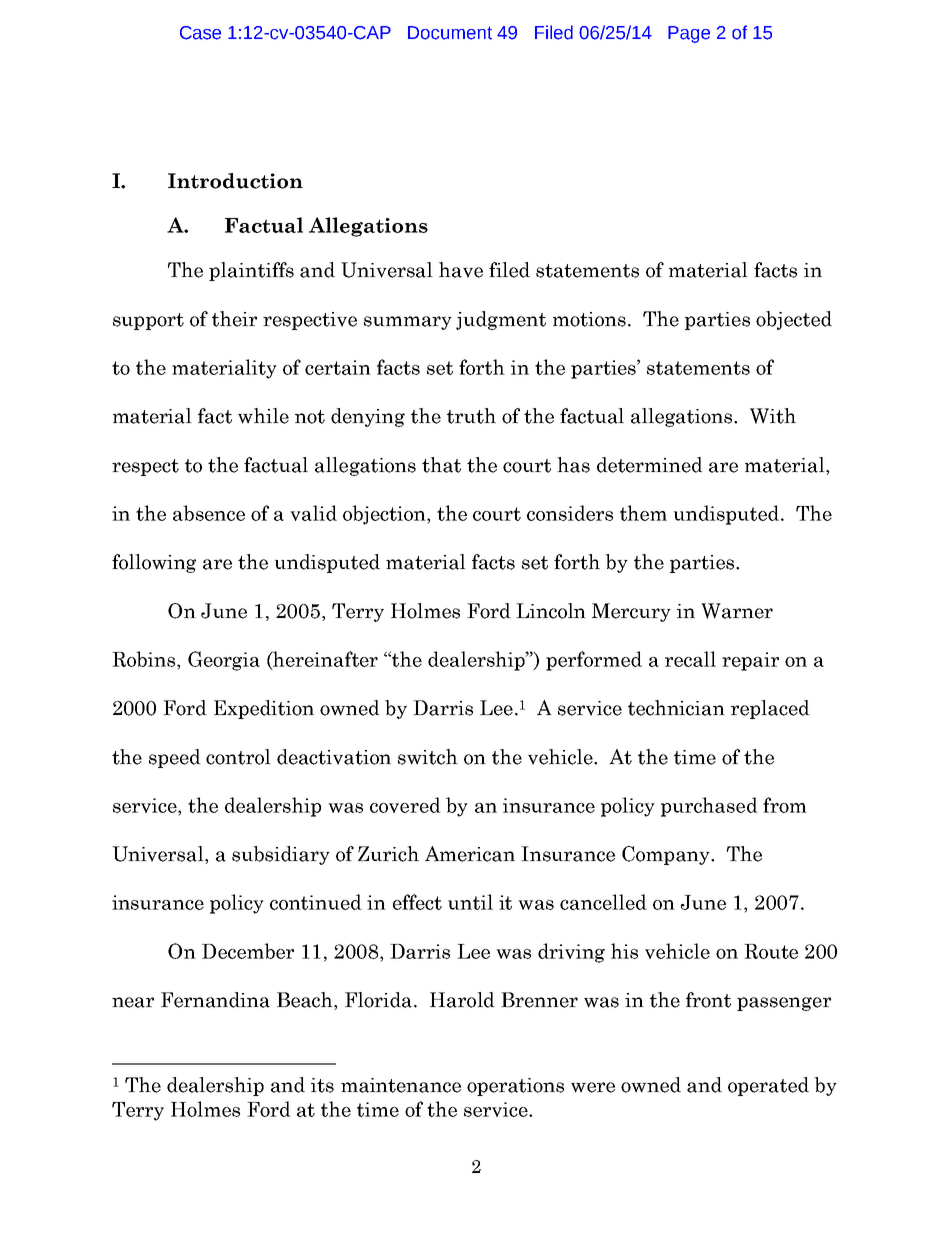 This image has width=952, height=1233. What do you see at coordinates (200, 33) in the image?
I see `Case` at bounding box center [200, 33].
